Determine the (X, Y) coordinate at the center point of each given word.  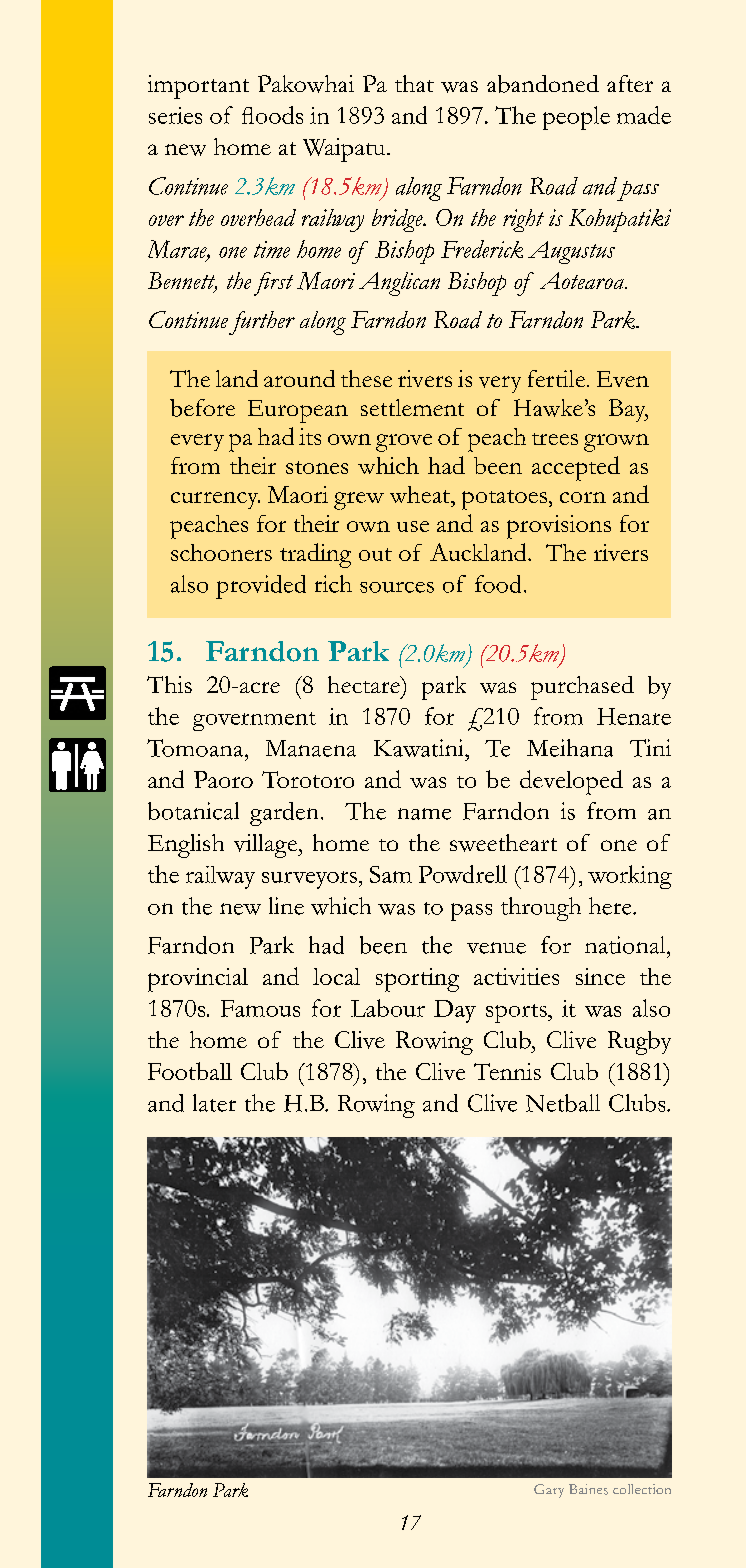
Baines (588, 1489)
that (414, 83)
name (424, 814)
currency (215, 500)
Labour (388, 1008)
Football (190, 1071)
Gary (549, 1491)
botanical (193, 811)
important (198, 87)
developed (571, 782)
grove (404, 443)
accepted (576, 468)
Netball (563, 1103)
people (576, 118)
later (214, 1103)
